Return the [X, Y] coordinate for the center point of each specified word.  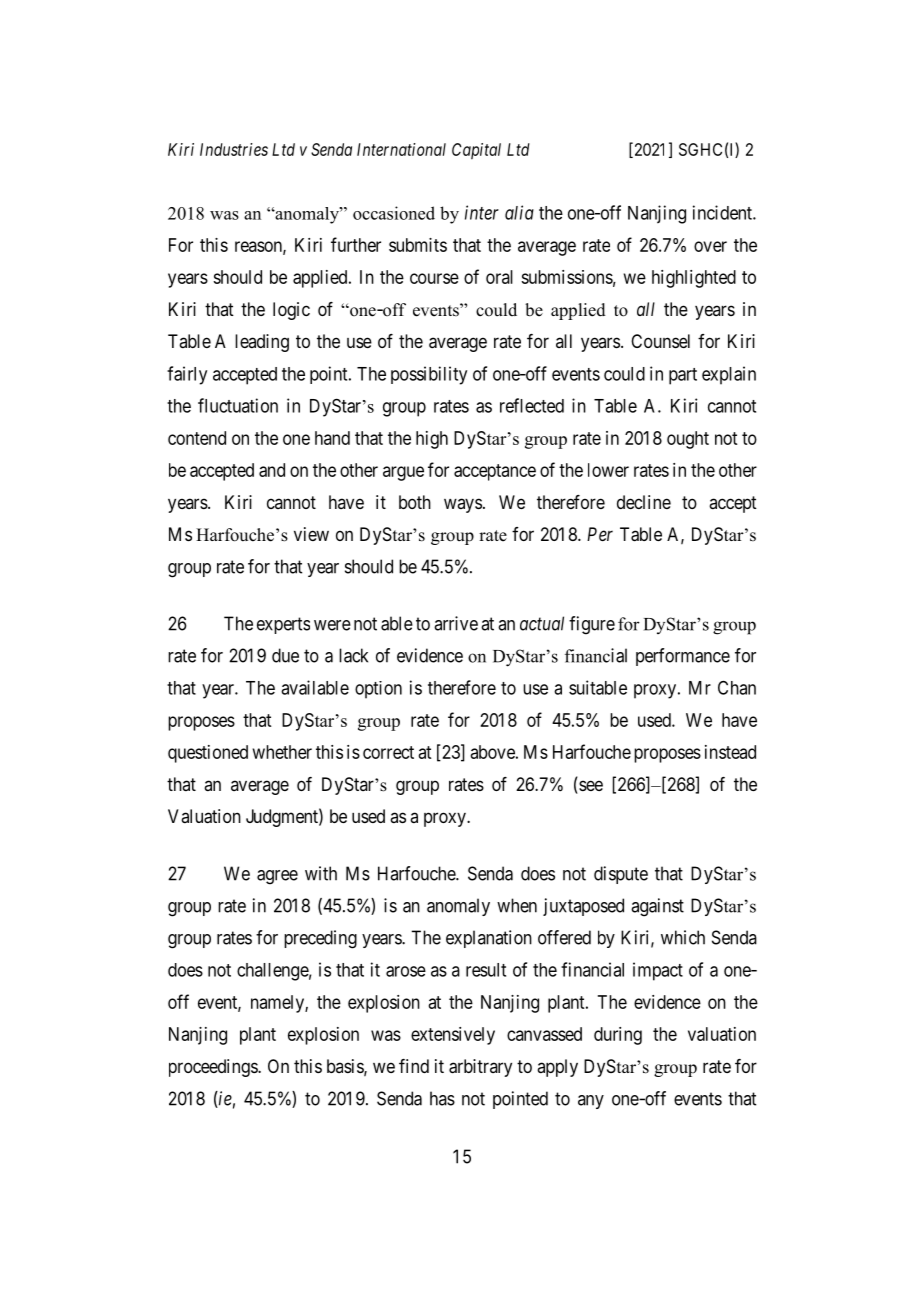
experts [283, 625]
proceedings [214, 1068]
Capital [476, 151]
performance [683, 657]
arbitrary [480, 1068]
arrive [456, 623]
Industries [234, 149]
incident [723, 212]
